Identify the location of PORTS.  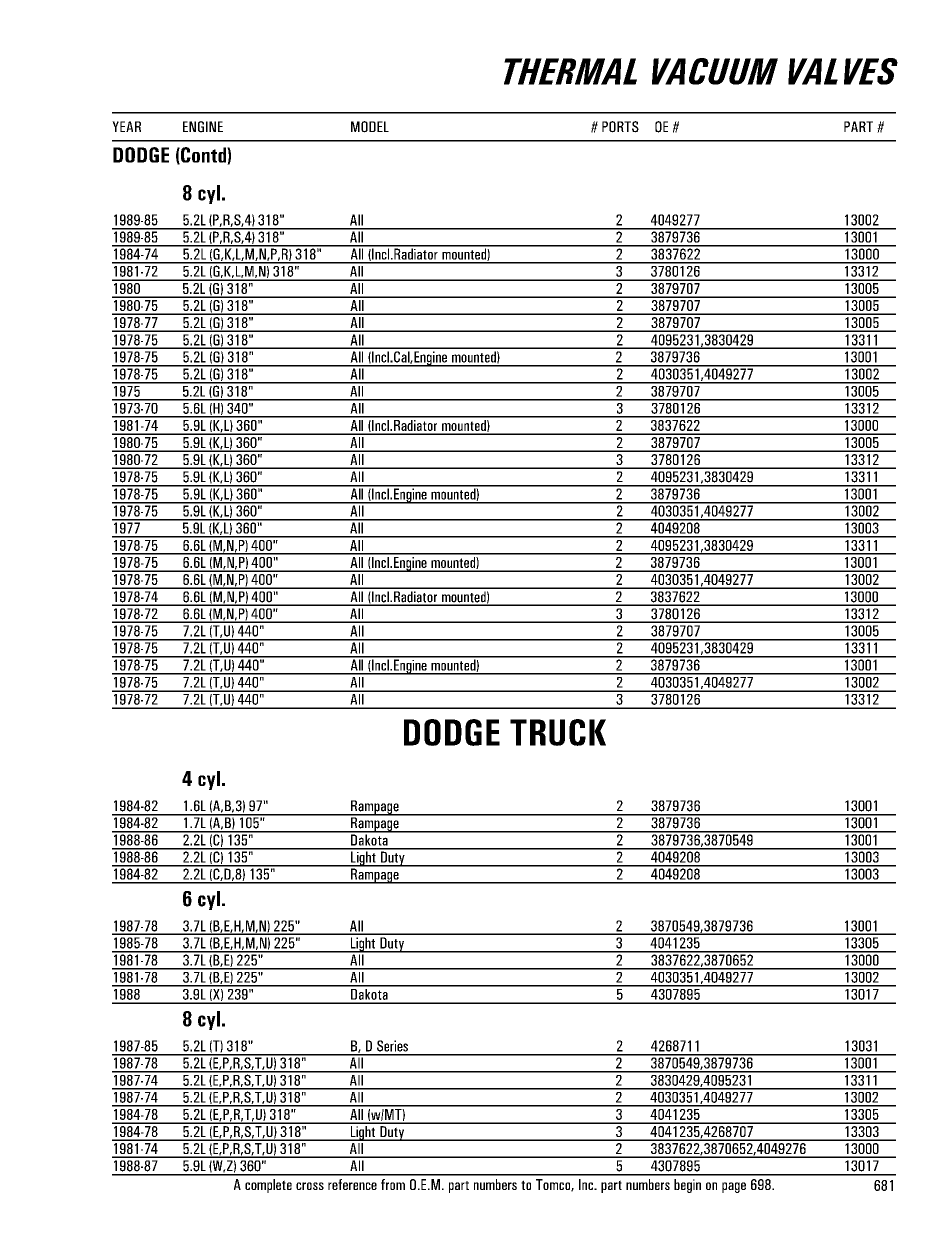
(620, 127).
